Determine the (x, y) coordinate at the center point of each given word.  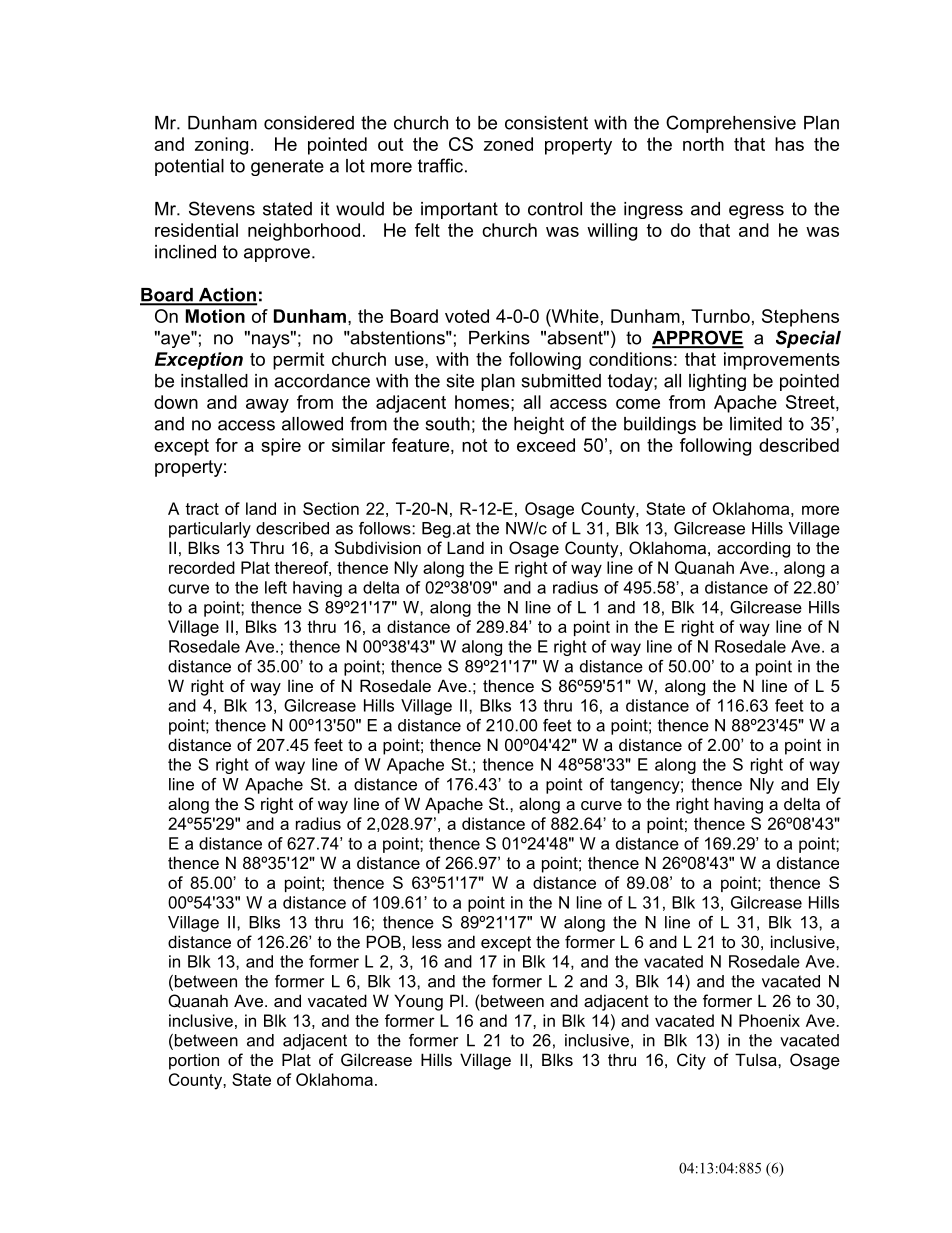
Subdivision (378, 547)
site (460, 381)
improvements (782, 361)
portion (194, 1061)
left (276, 587)
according (753, 549)
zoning (221, 146)
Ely (828, 786)
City (691, 1061)
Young (418, 1002)
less (427, 941)
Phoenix (769, 1020)
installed (214, 381)
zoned (508, 144)
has (789, 144)
